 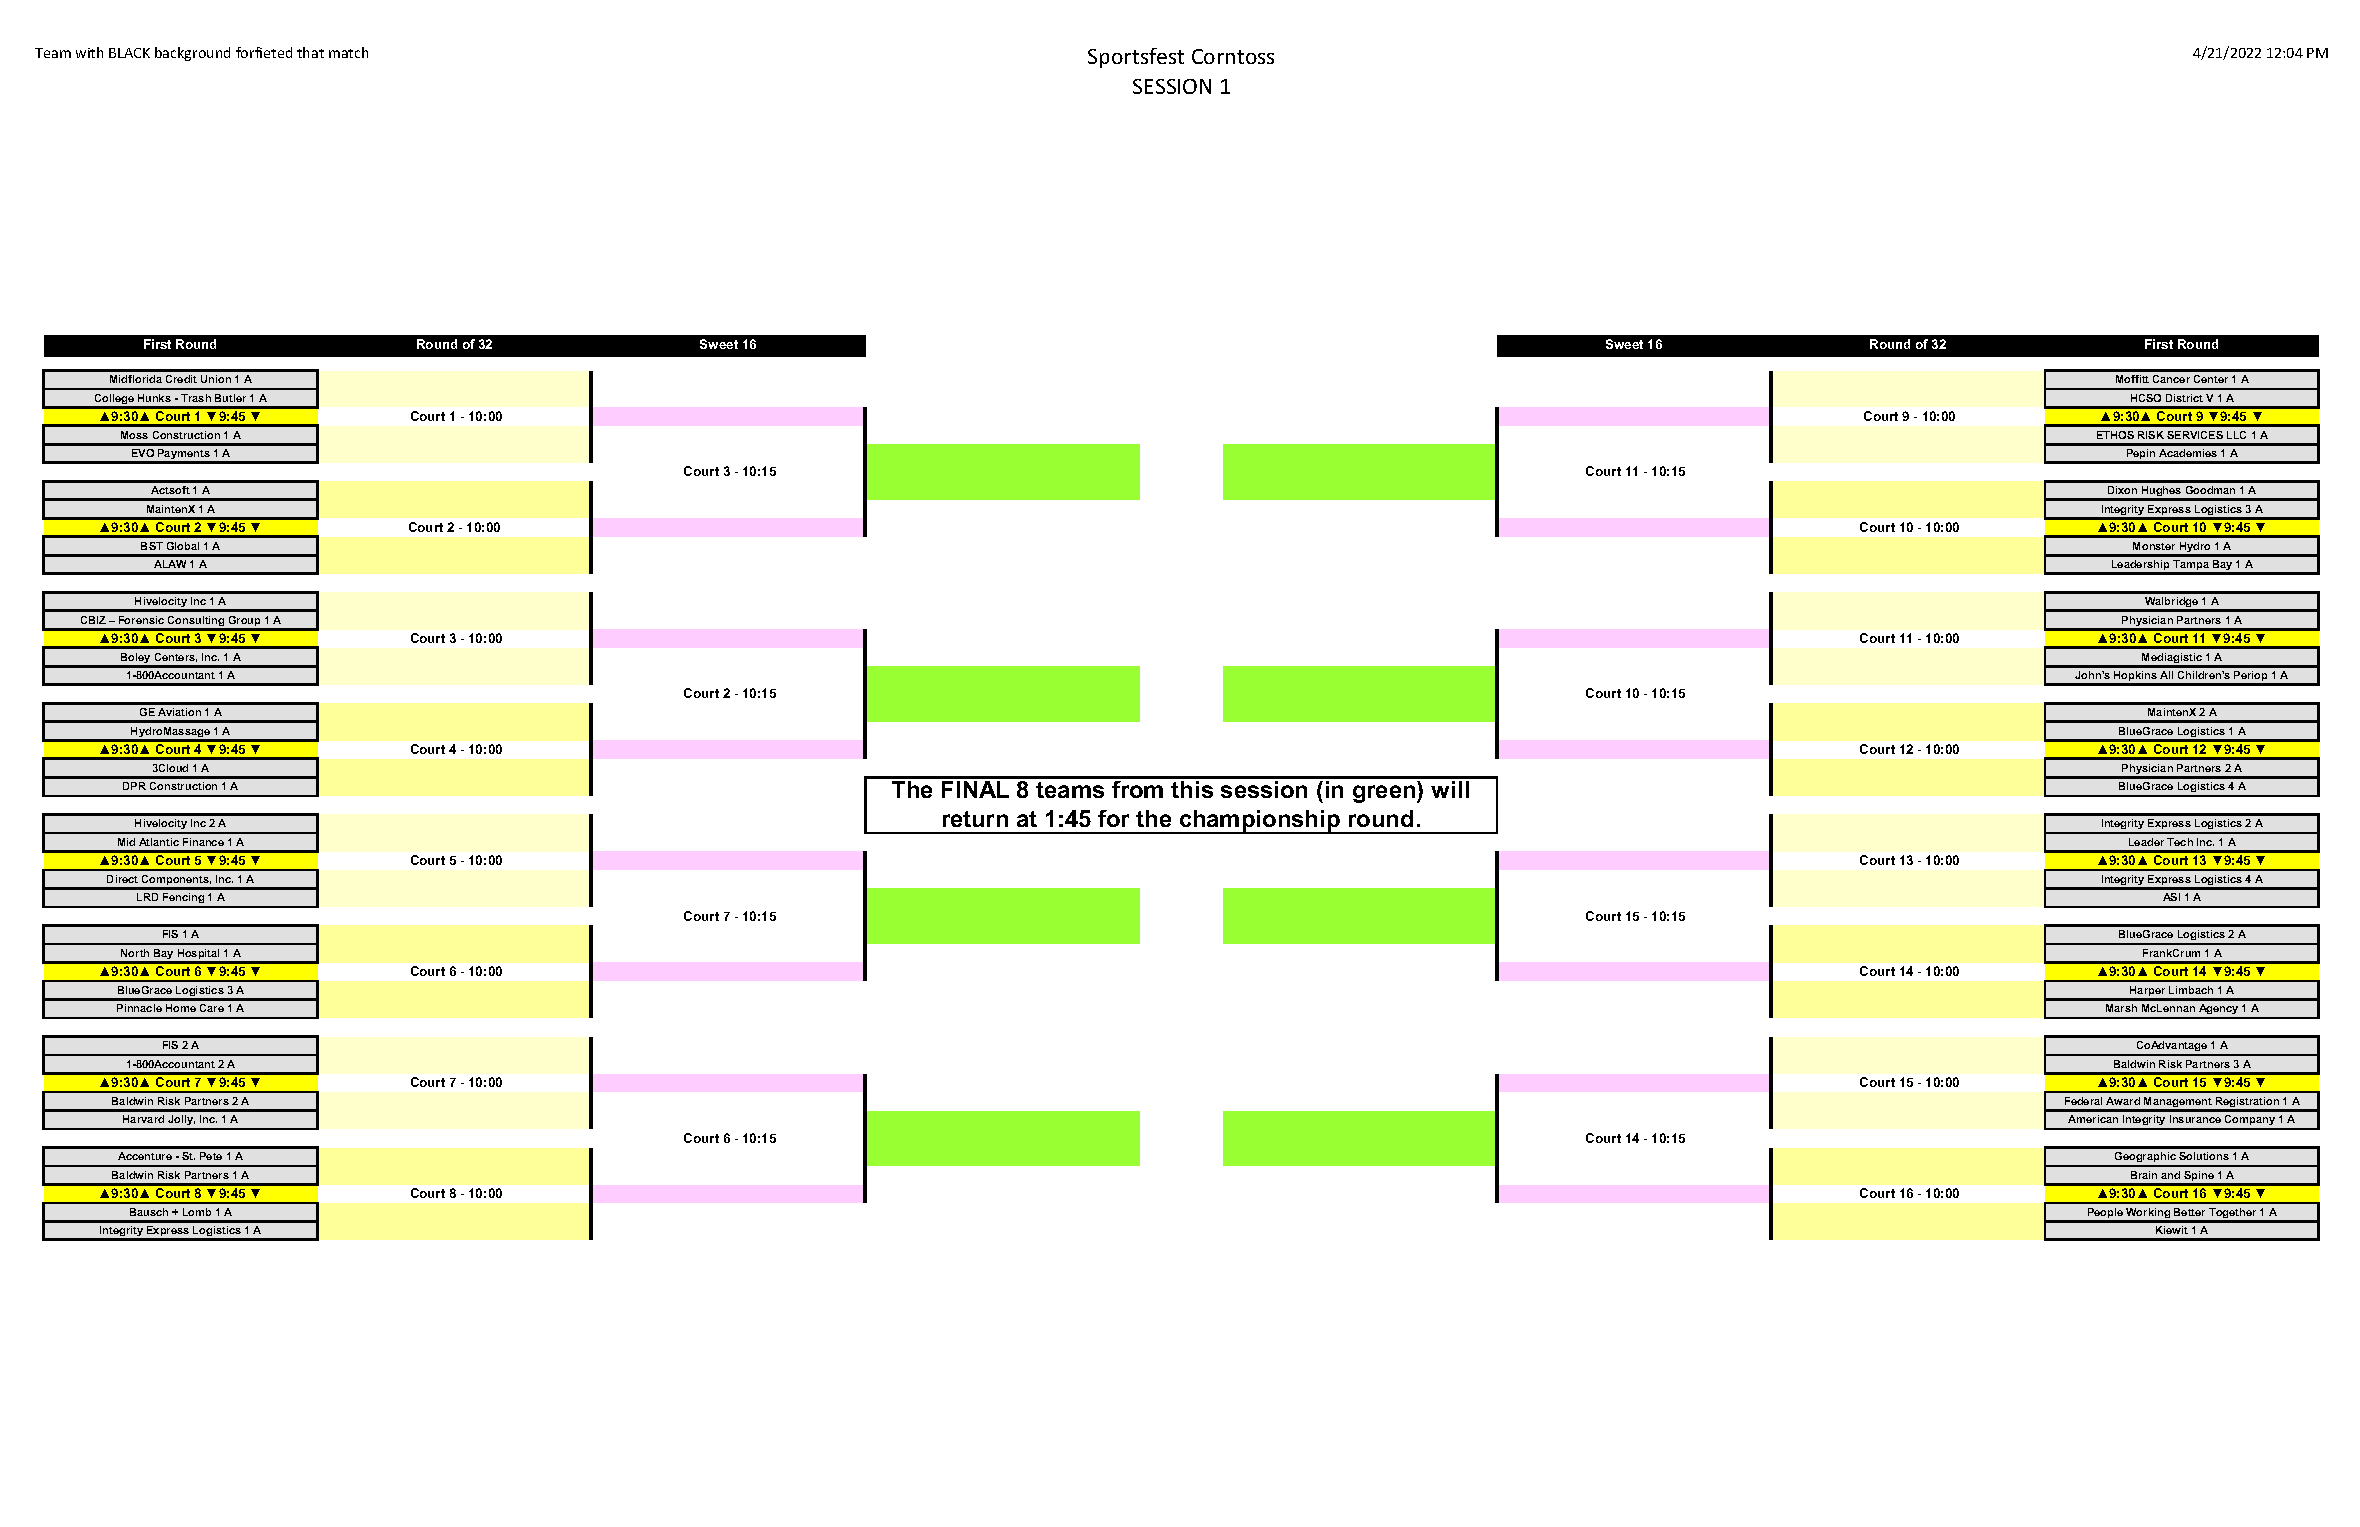 What do you see at coordinates (230, 398) in the screenshot?
I see `Butler` at bounding box center [230, 398].
